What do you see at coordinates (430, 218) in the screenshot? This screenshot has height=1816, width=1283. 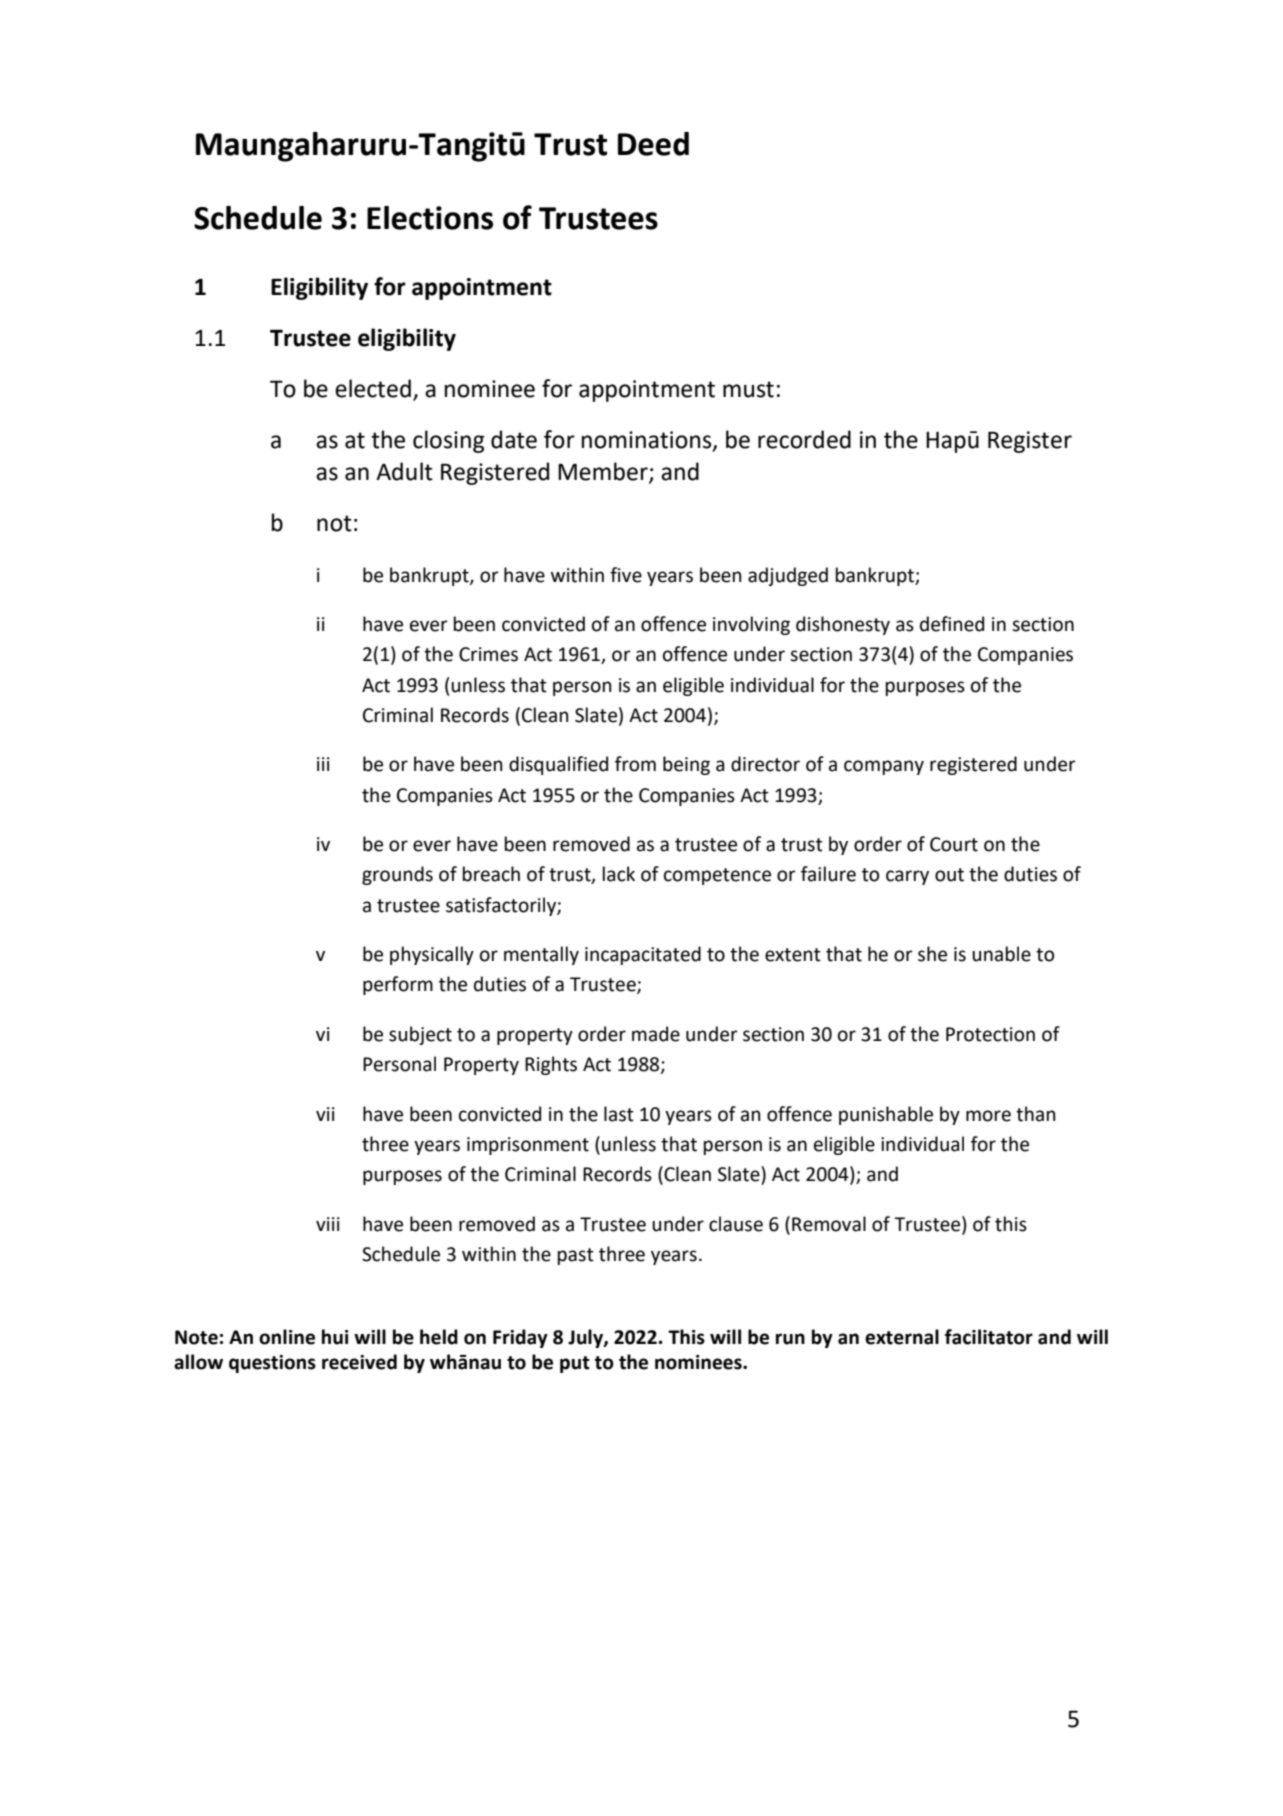 I see `Elections` at bounding box center [430, 218].
